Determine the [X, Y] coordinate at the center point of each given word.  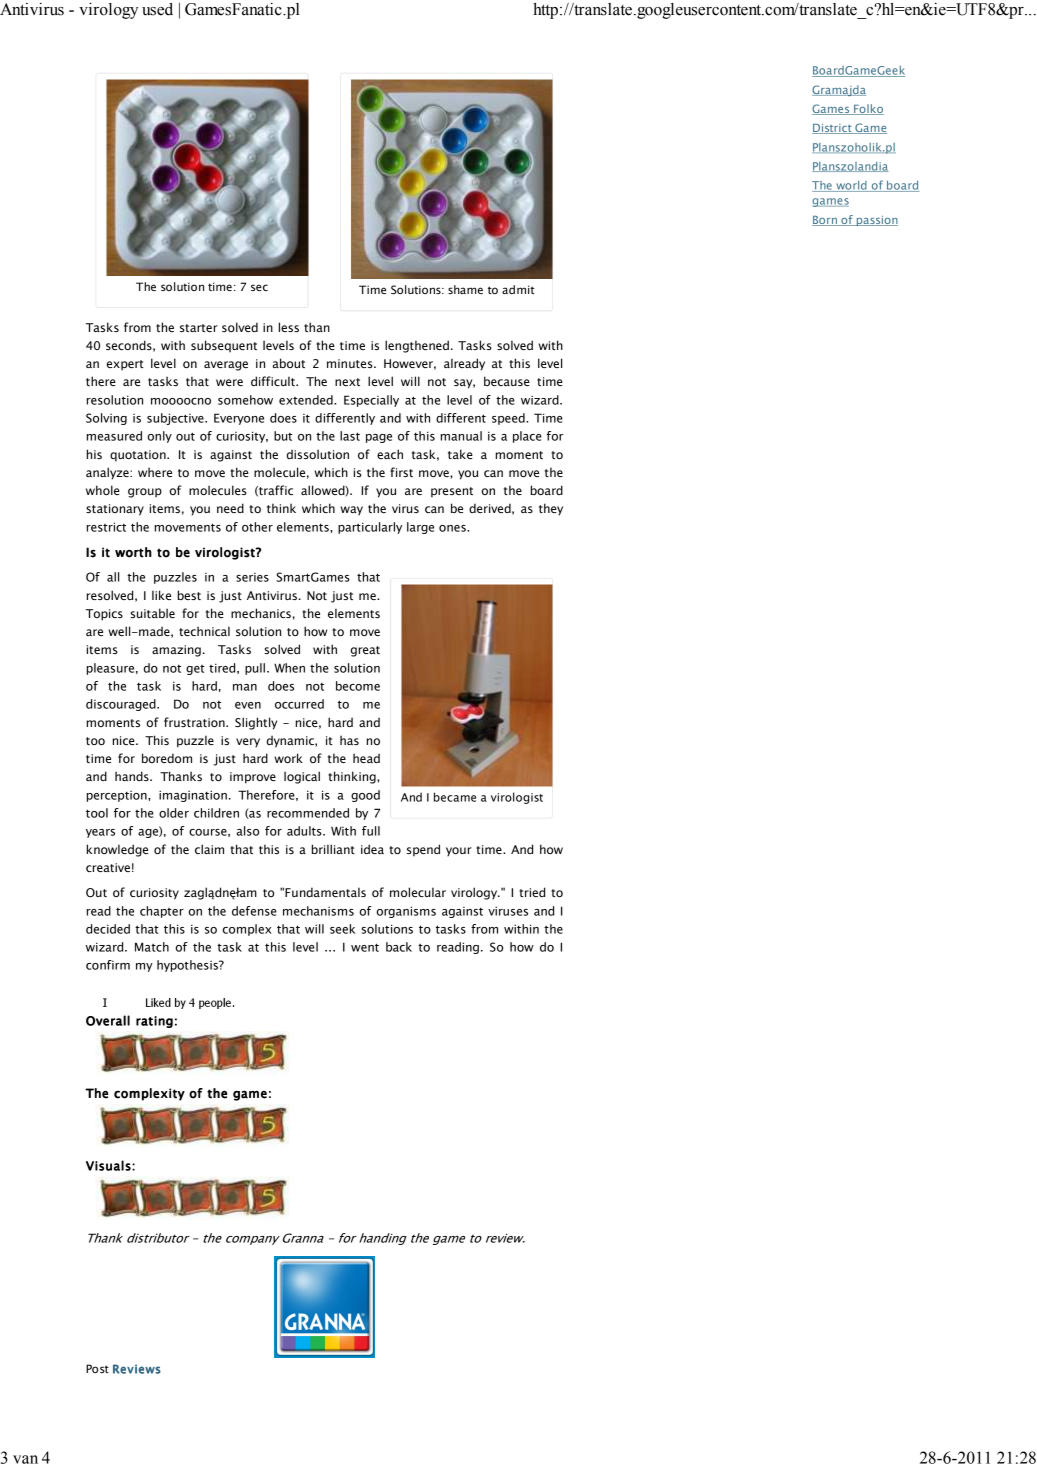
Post [97, 1368]
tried [532, 892]
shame [465, 289]
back [399, 947]
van [25, 1459]
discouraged [122, 705]
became [455, 797]
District [833, 129]
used [157, 9]
